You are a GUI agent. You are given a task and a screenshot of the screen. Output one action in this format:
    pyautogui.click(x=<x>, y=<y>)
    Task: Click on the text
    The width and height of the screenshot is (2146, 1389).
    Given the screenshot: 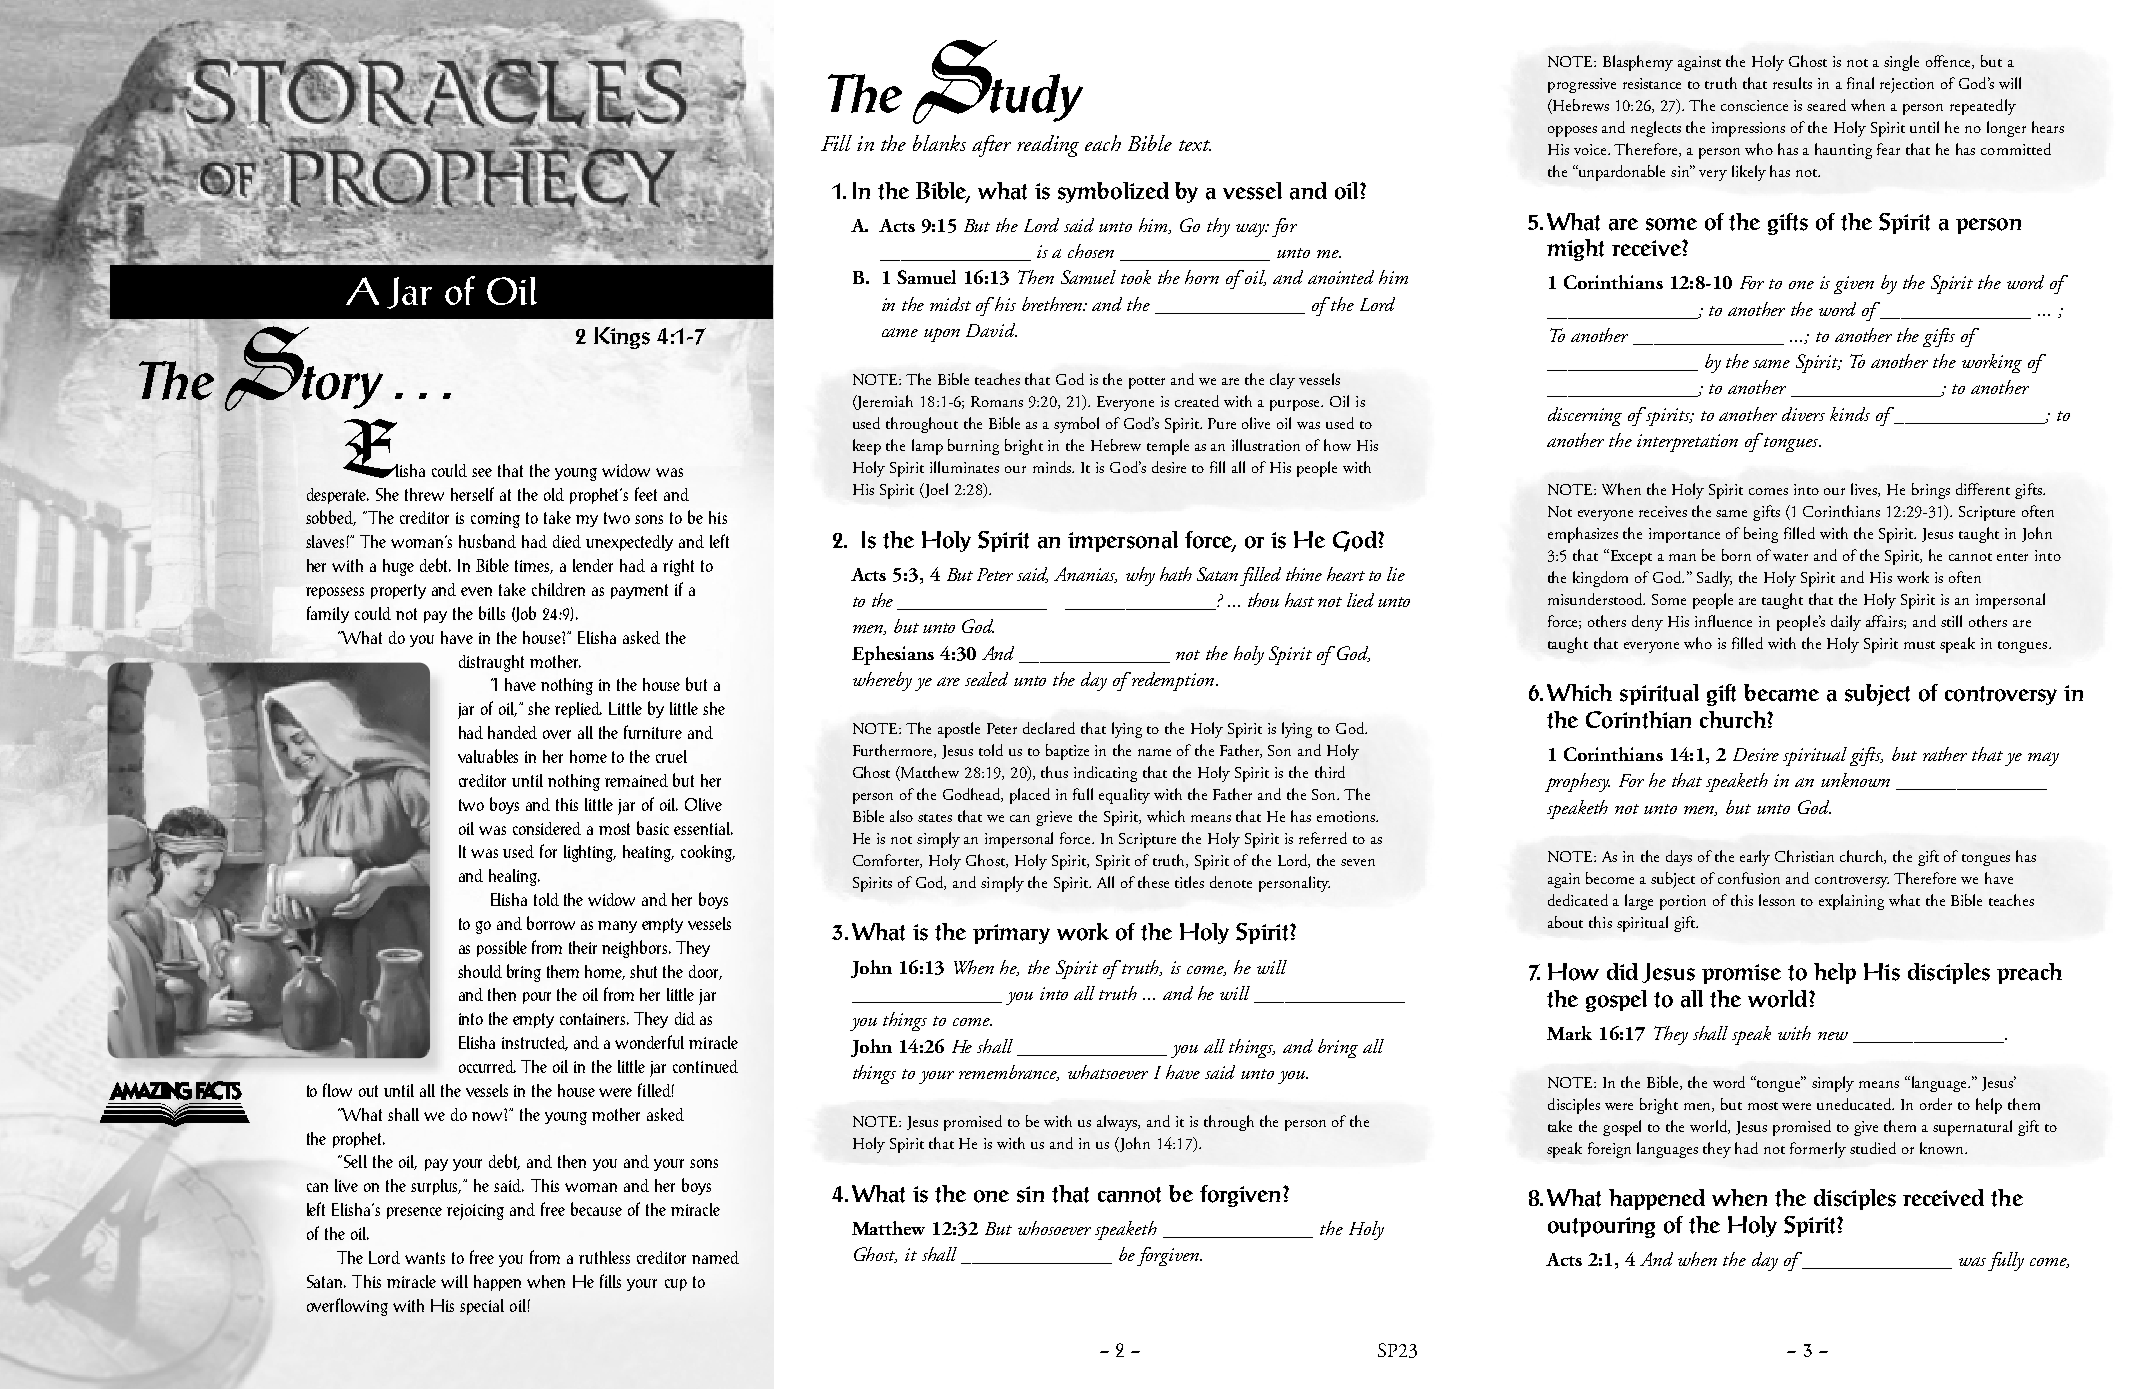 What is the action you would take?
    pyautogui.click(x=1195, y=145)
